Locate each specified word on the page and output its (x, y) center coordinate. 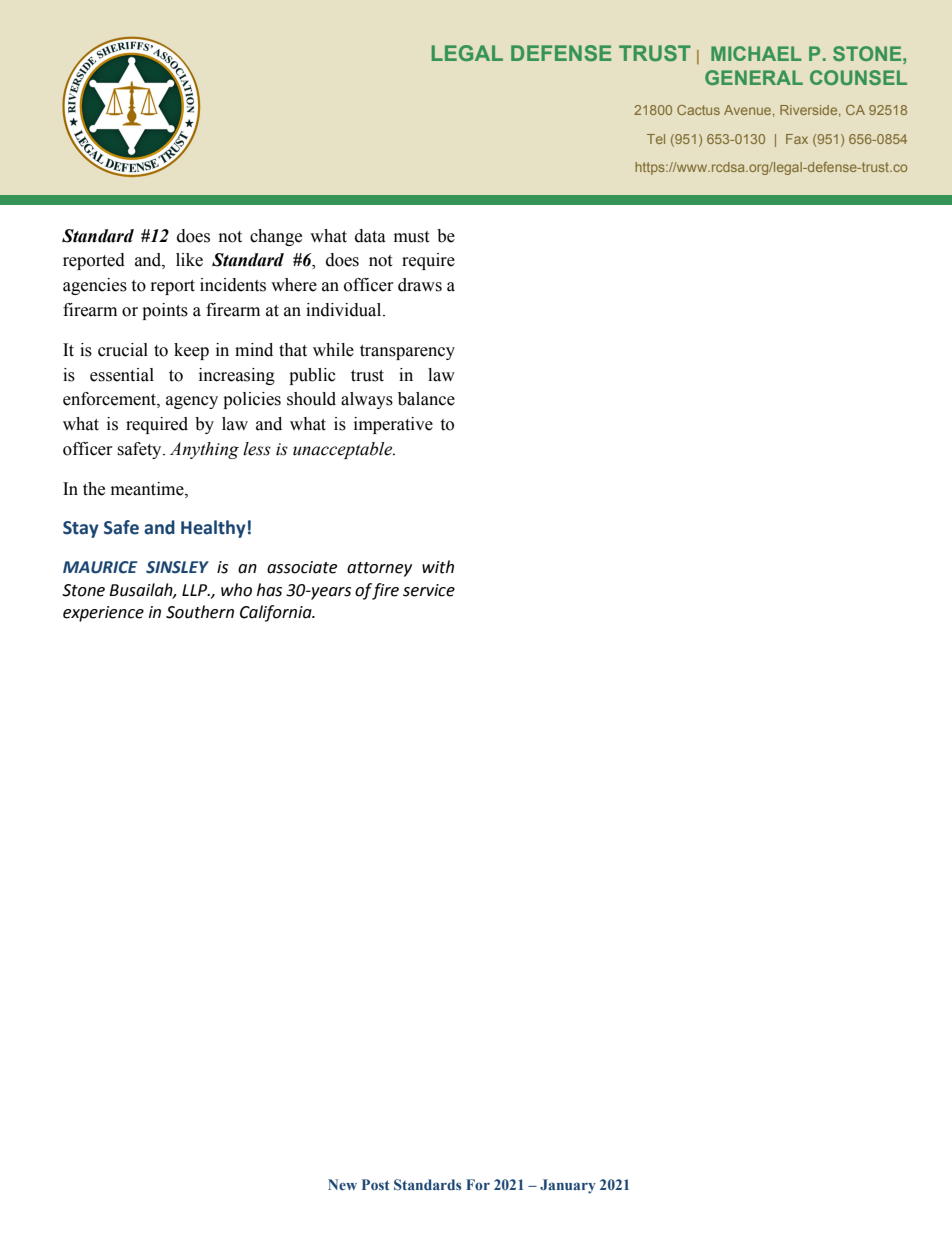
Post (376, 1184)
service (429, 590)
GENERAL (754, 77)
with (438, 567)
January (568, 1186)
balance (426, 399)
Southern (200, 612)
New (342, 1184)
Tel (656, 139)
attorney (379, 569)
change (276, 237)
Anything (204, 450)
